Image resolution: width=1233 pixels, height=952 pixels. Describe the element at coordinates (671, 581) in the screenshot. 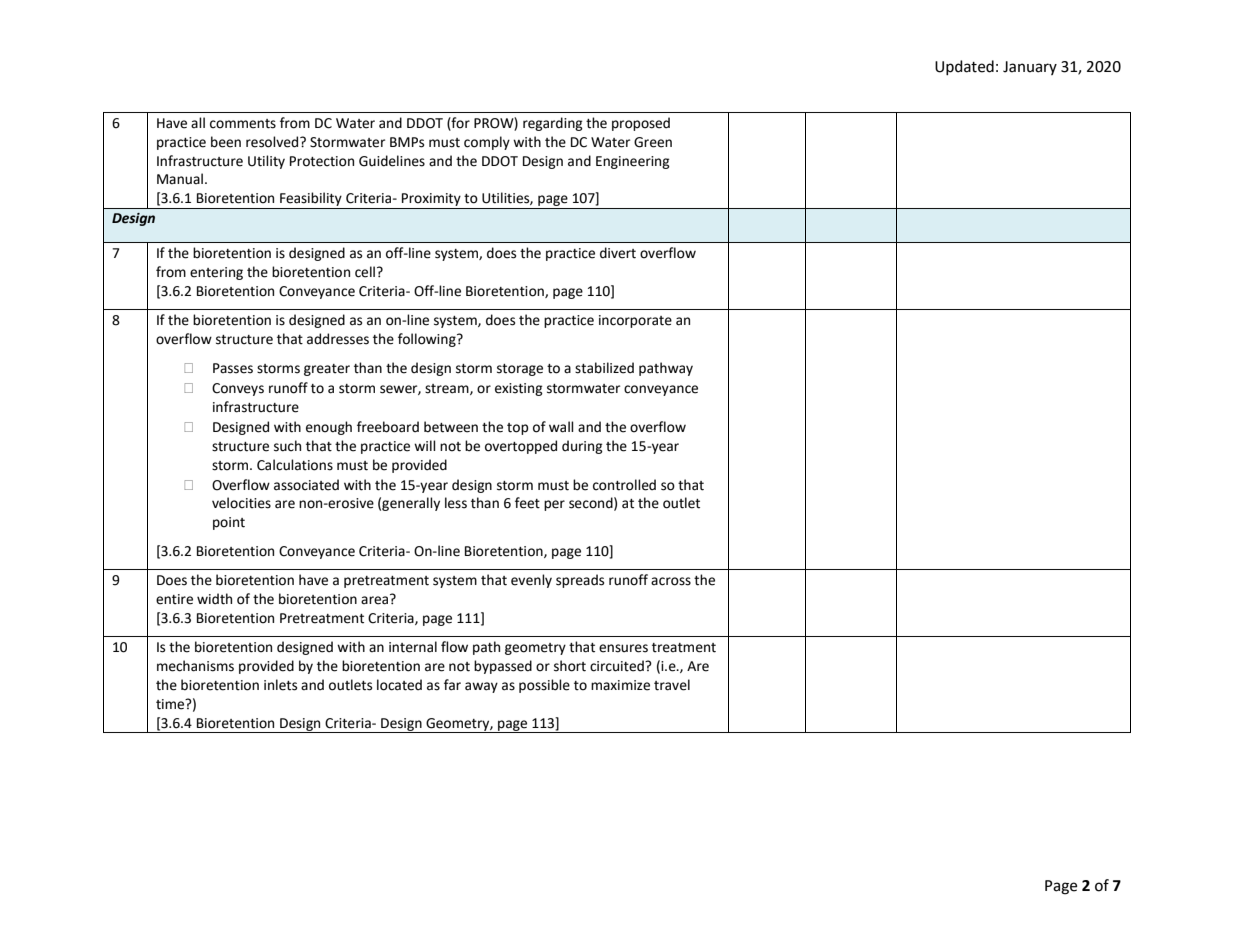

I see `across` at that location.
